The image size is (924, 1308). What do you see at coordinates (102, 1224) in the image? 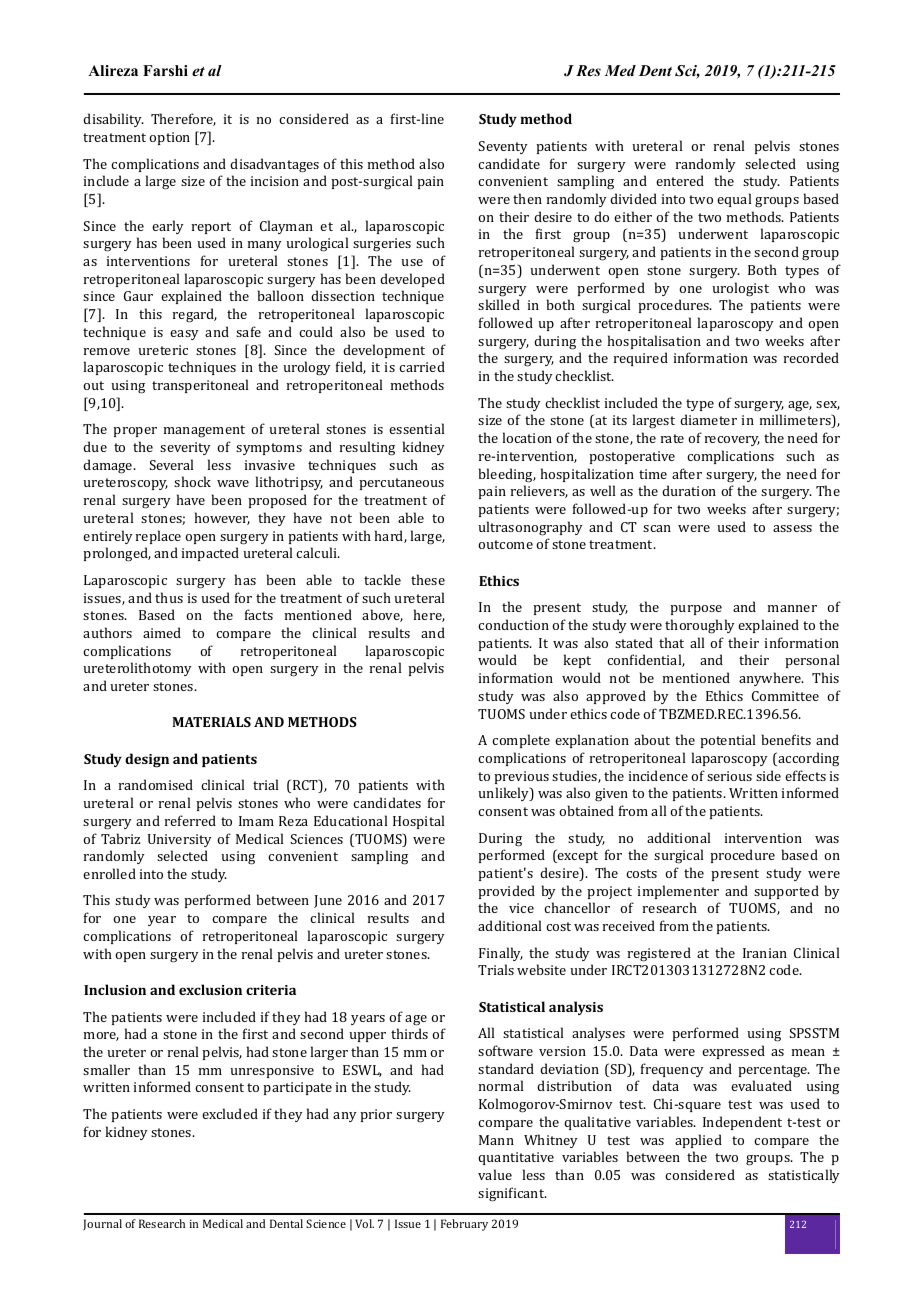
I see `Journal` at bounding box center [102, 1224].
